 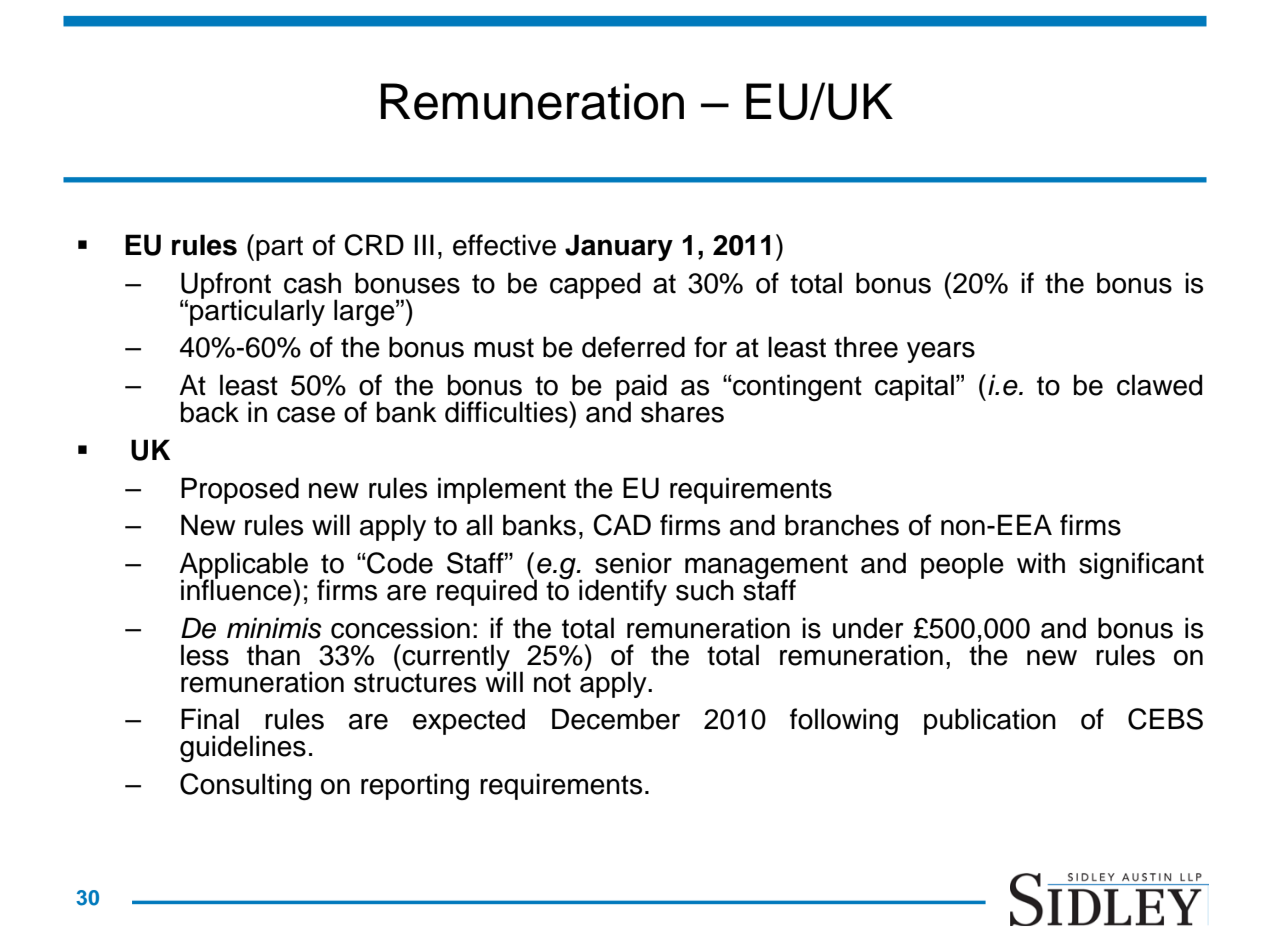 I want to click on shares, so click(x=682, y=412).
